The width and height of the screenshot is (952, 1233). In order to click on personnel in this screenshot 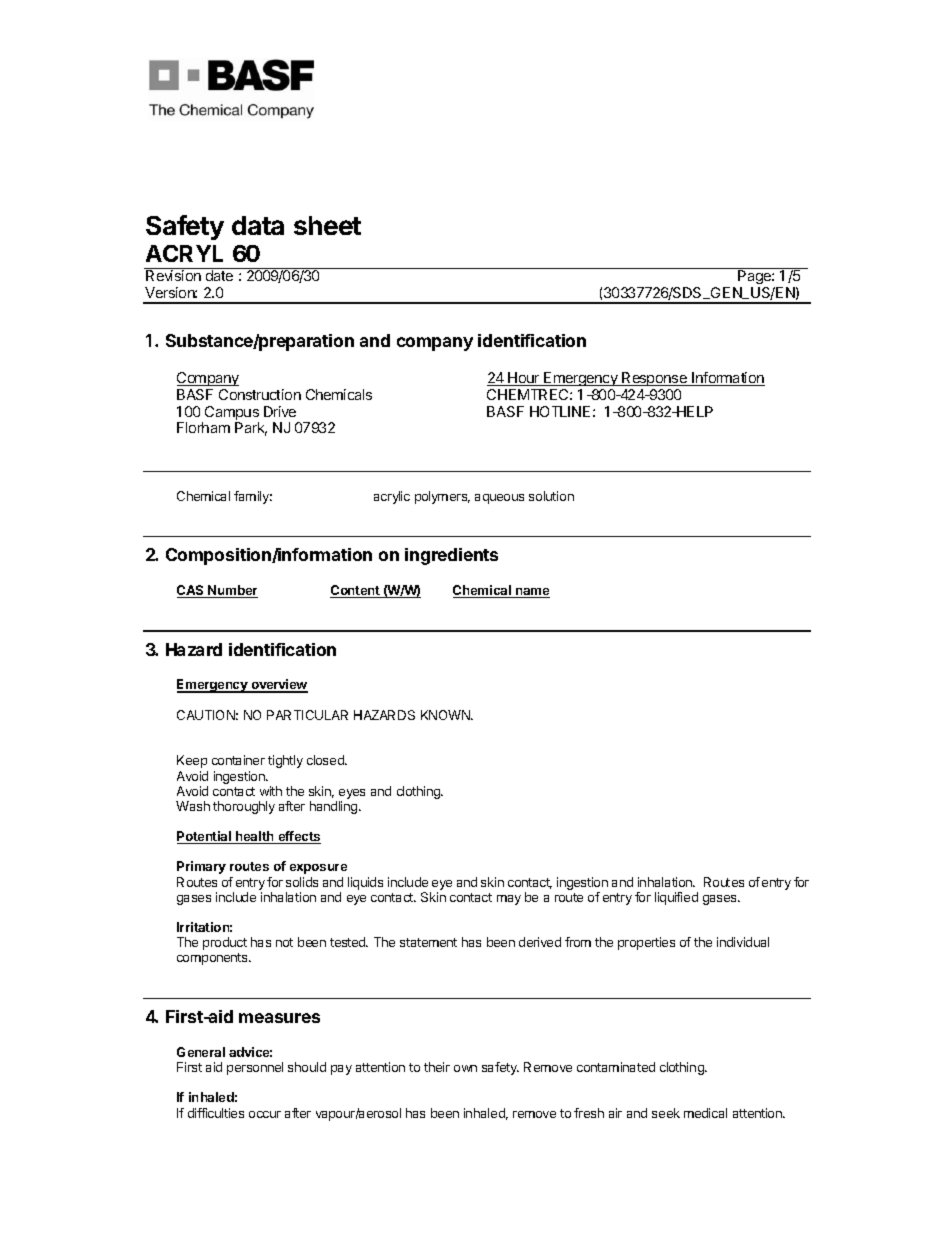, I will do `click(255, 1068)`.
